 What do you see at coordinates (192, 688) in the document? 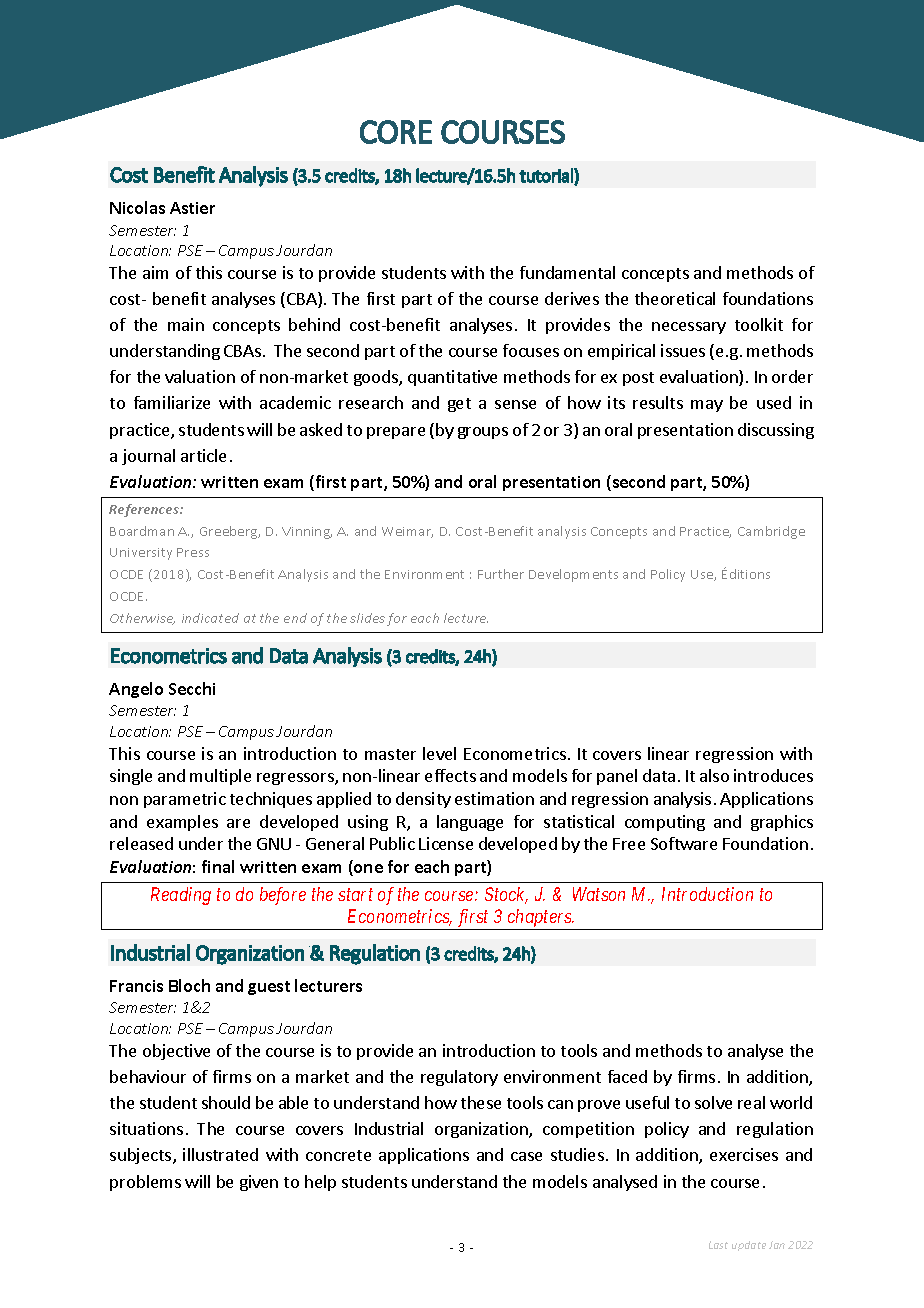
I see `Secchi` at bounding box center [192, 688].
